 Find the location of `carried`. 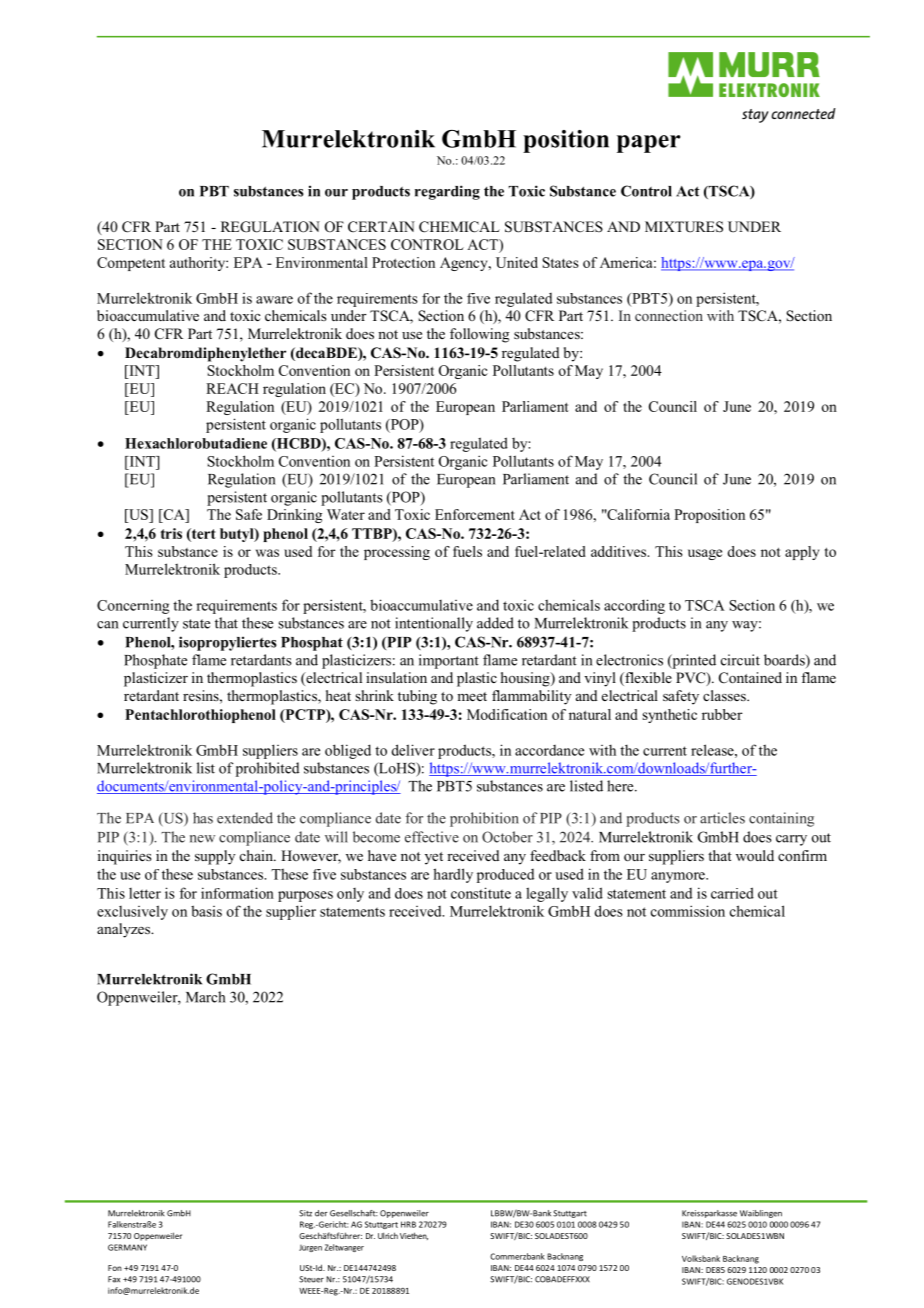

carried is located at coordinates (732, 893).
